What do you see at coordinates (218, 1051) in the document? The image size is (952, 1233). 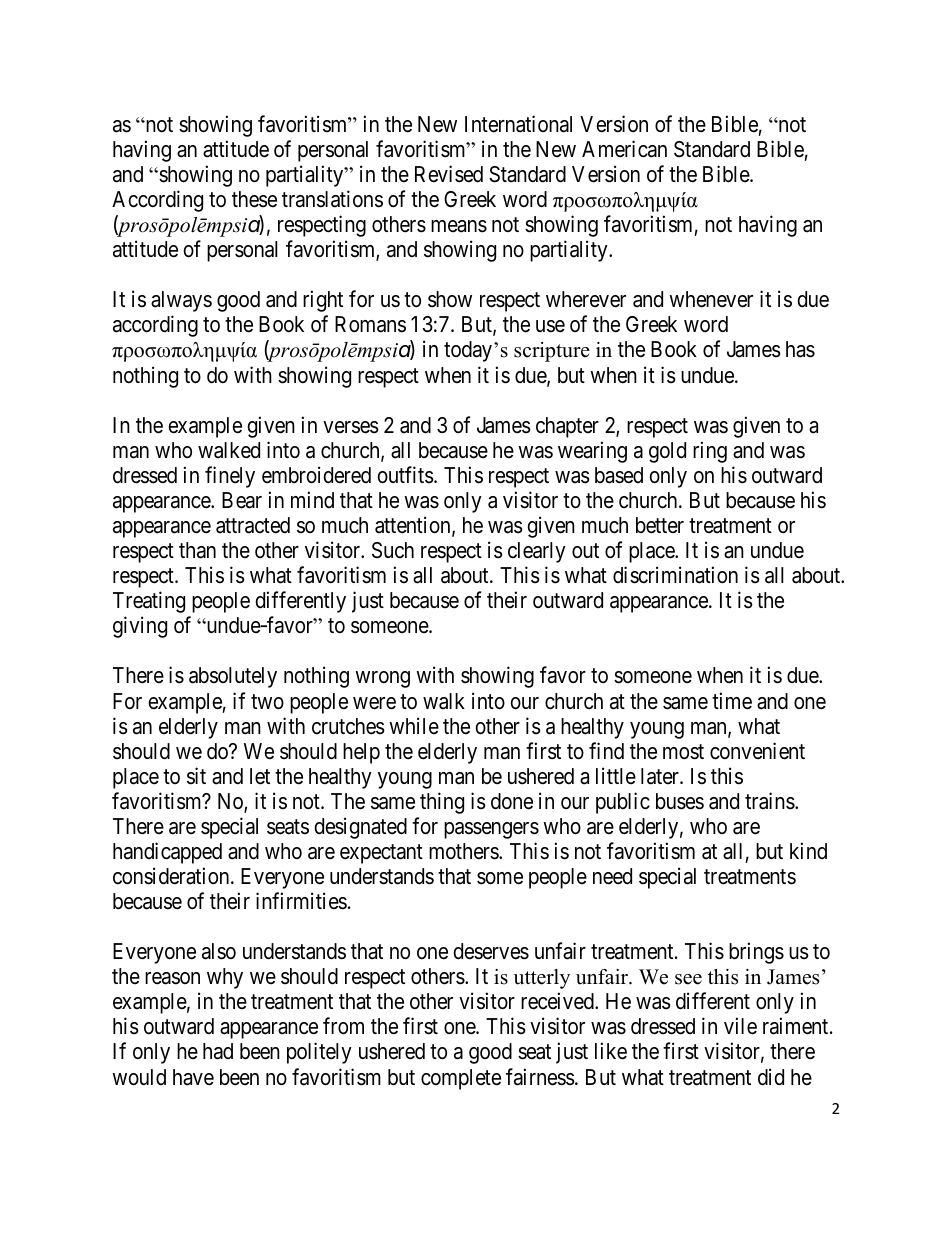 I see `had` at bounding box center [218, 1051].
